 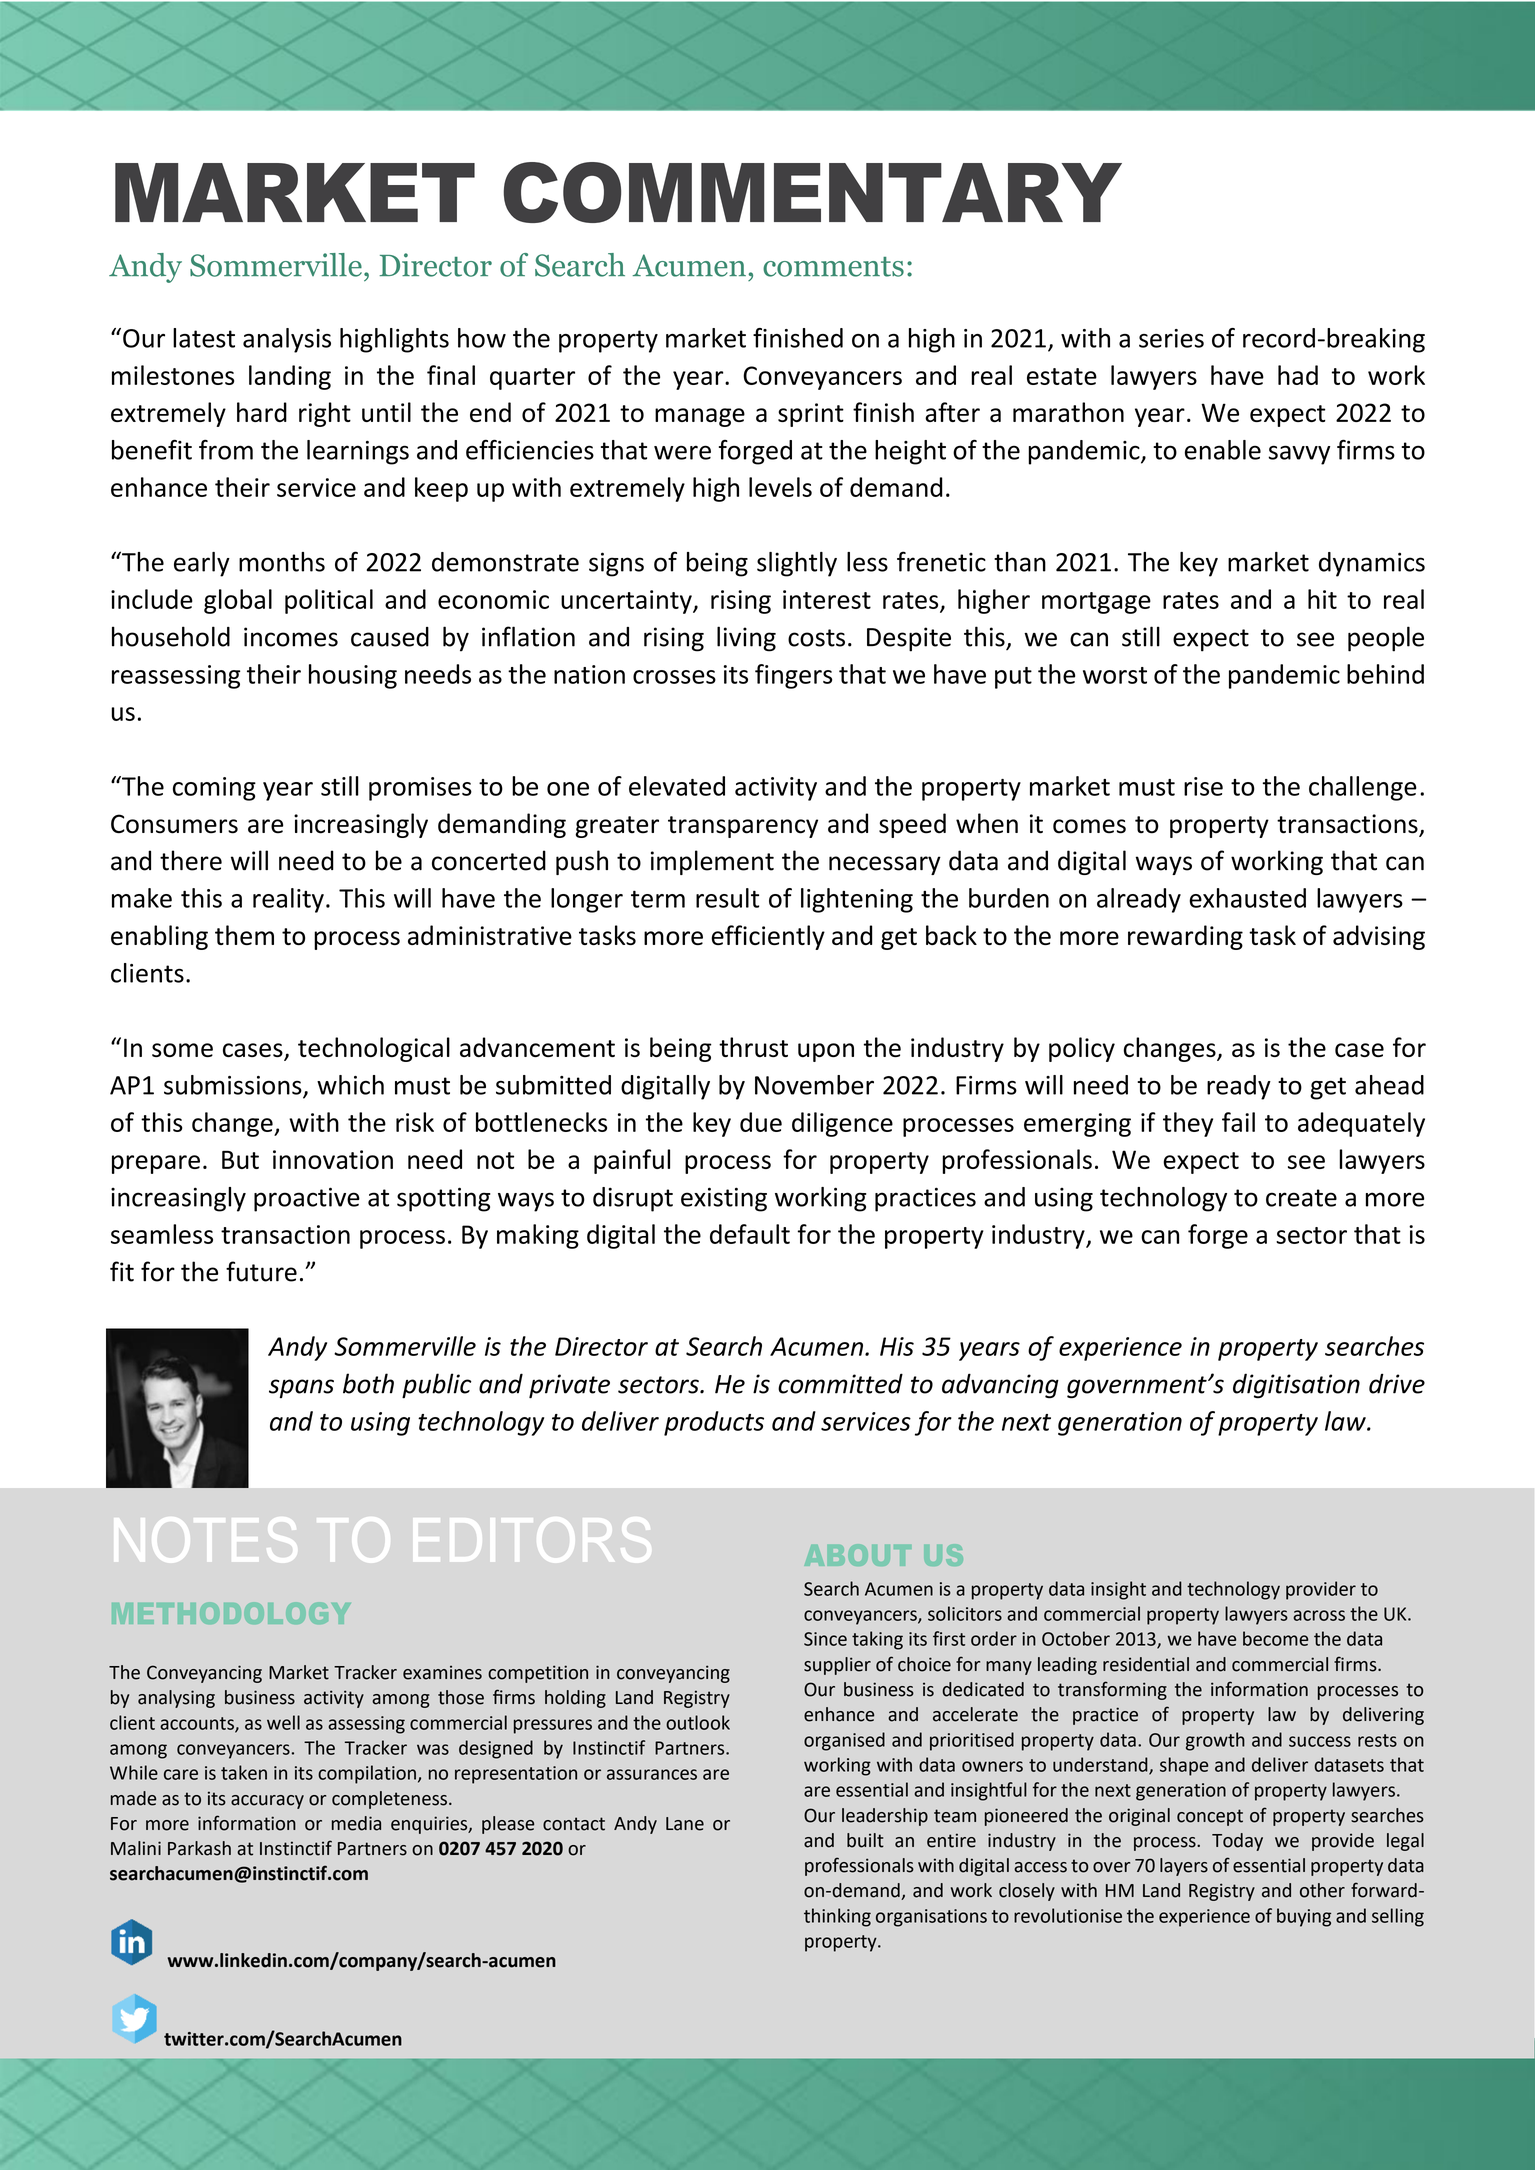 I want to click on fail, so click(x=1238, y=1122).
